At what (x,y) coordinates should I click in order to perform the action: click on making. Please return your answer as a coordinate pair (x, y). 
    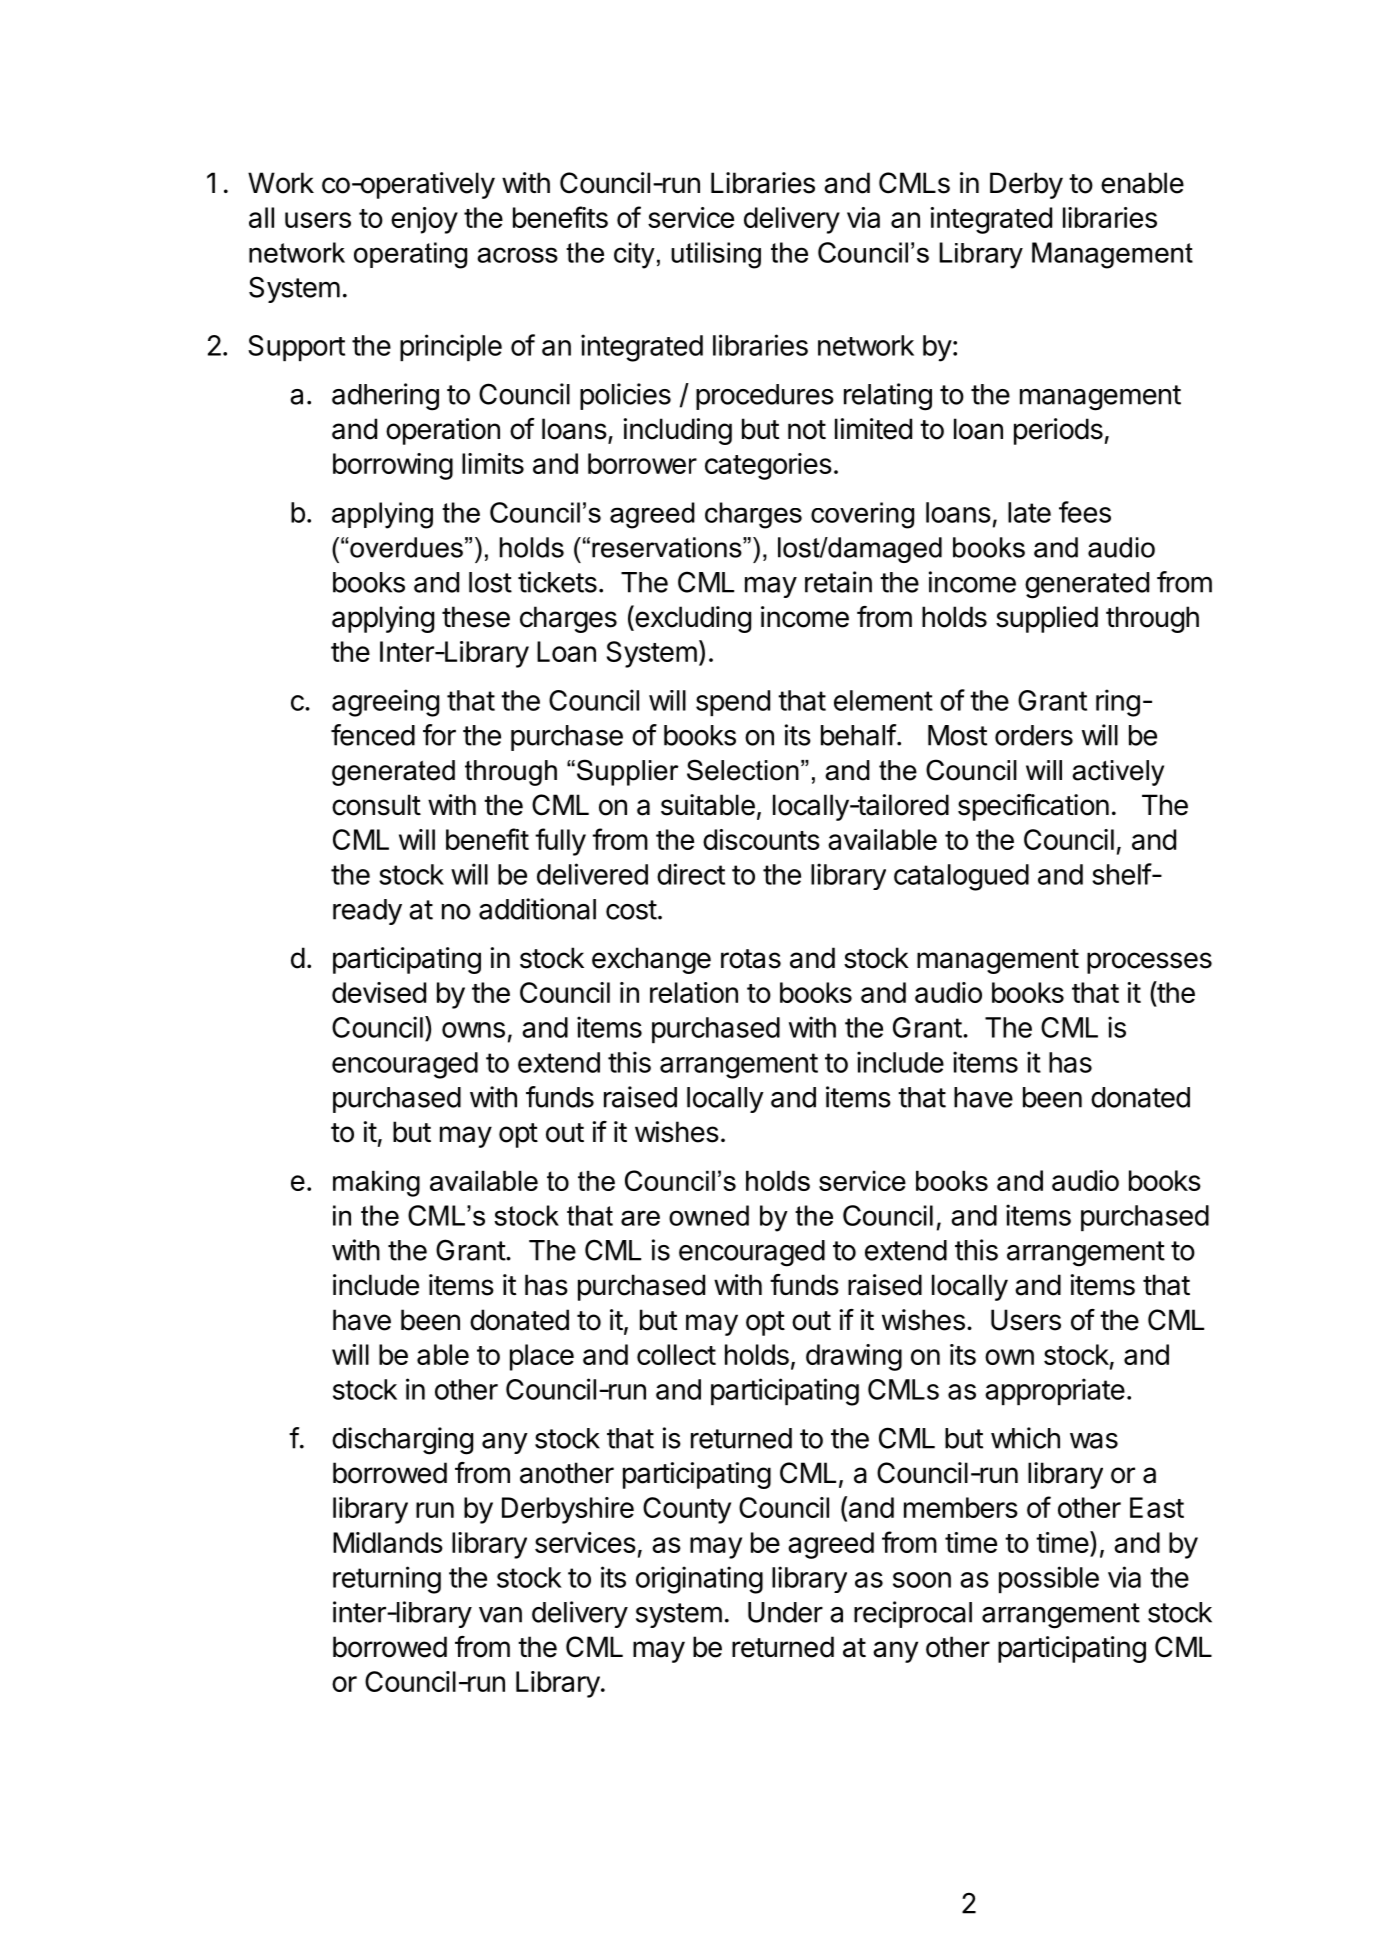
    Looking at the image, I should click on (376, 1184).
